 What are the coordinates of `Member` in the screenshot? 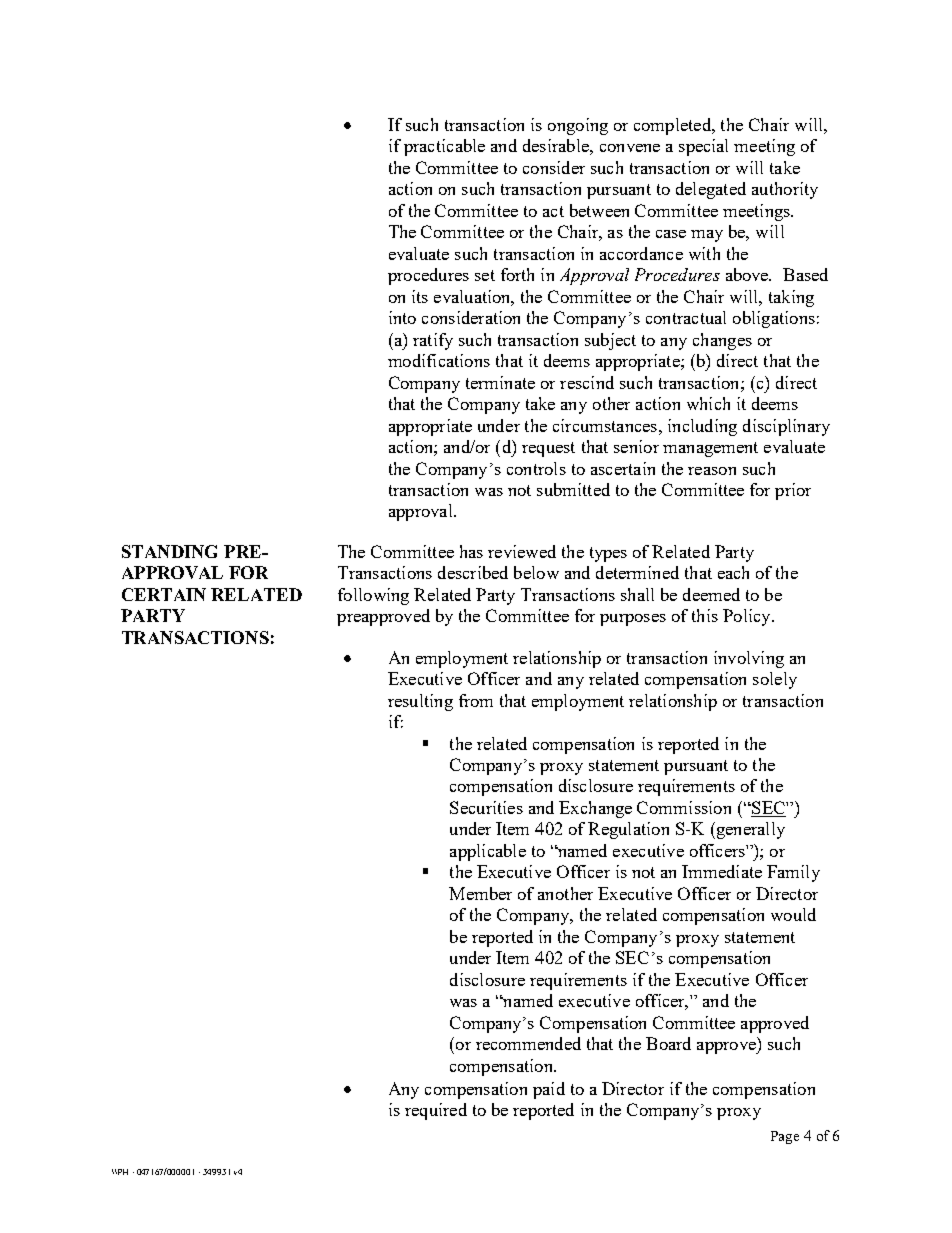 It's located at (480, 893).
